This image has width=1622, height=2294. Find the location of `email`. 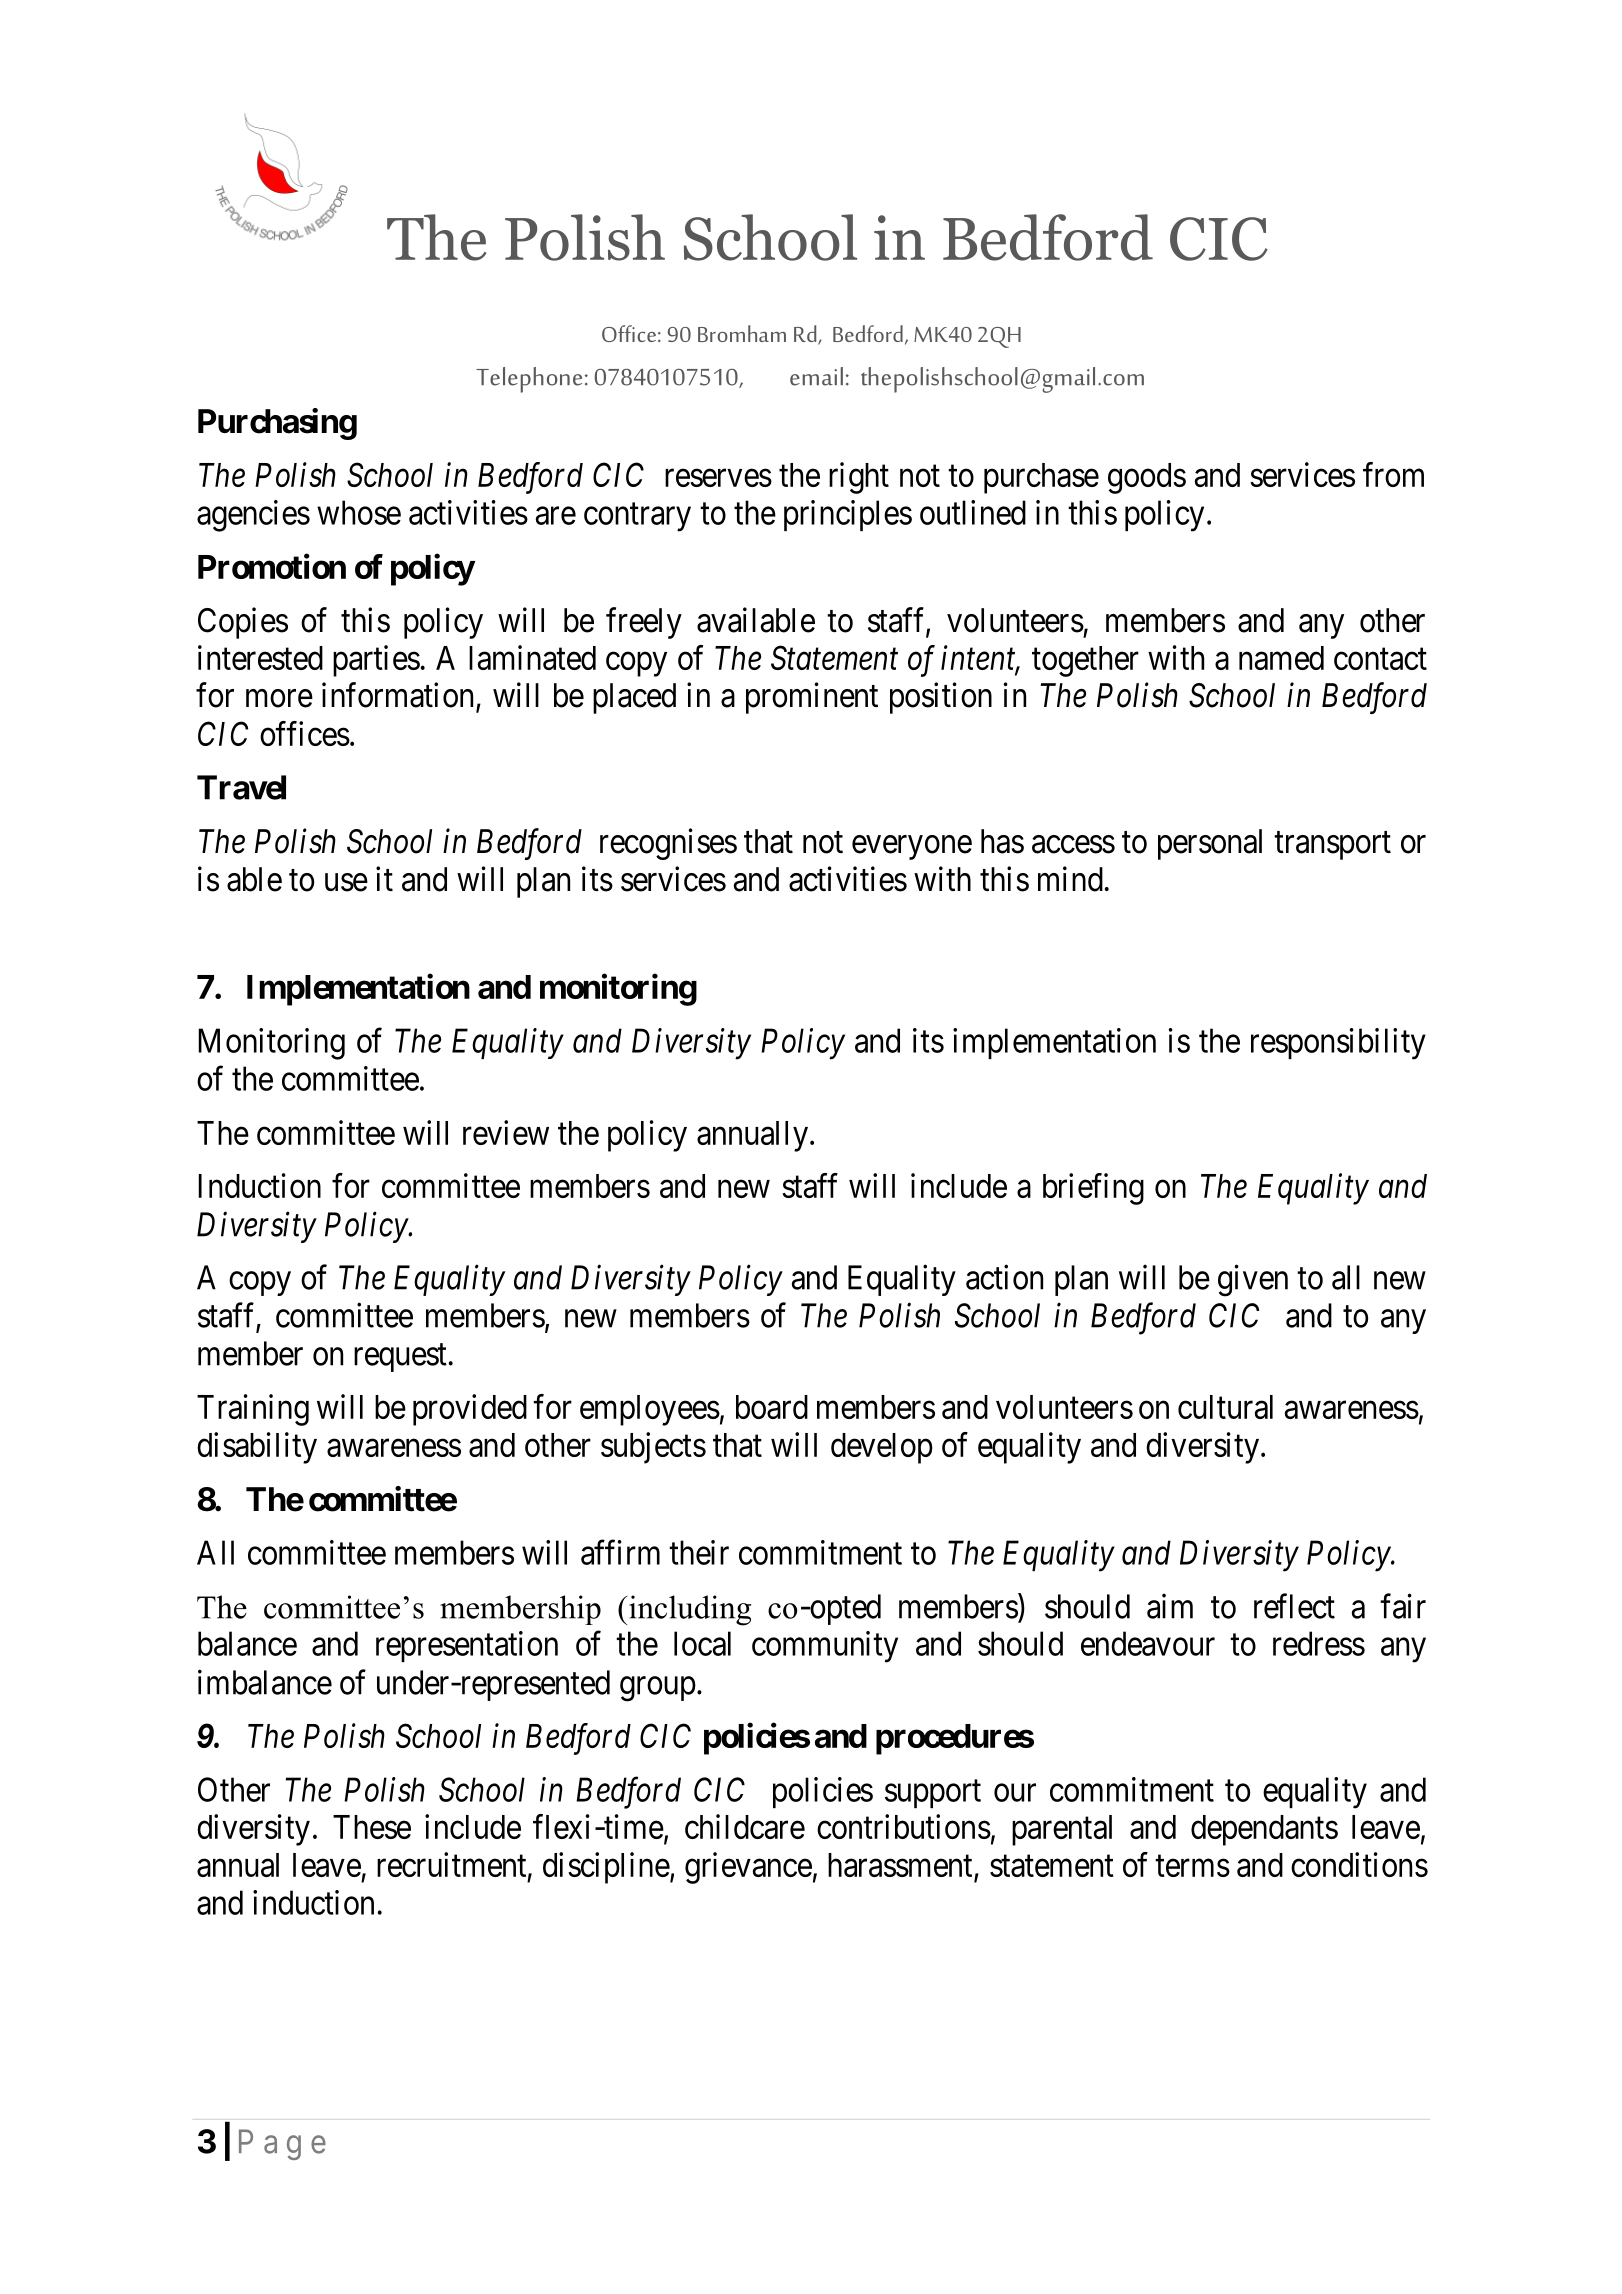

email is located at coordinates (816, 376).
